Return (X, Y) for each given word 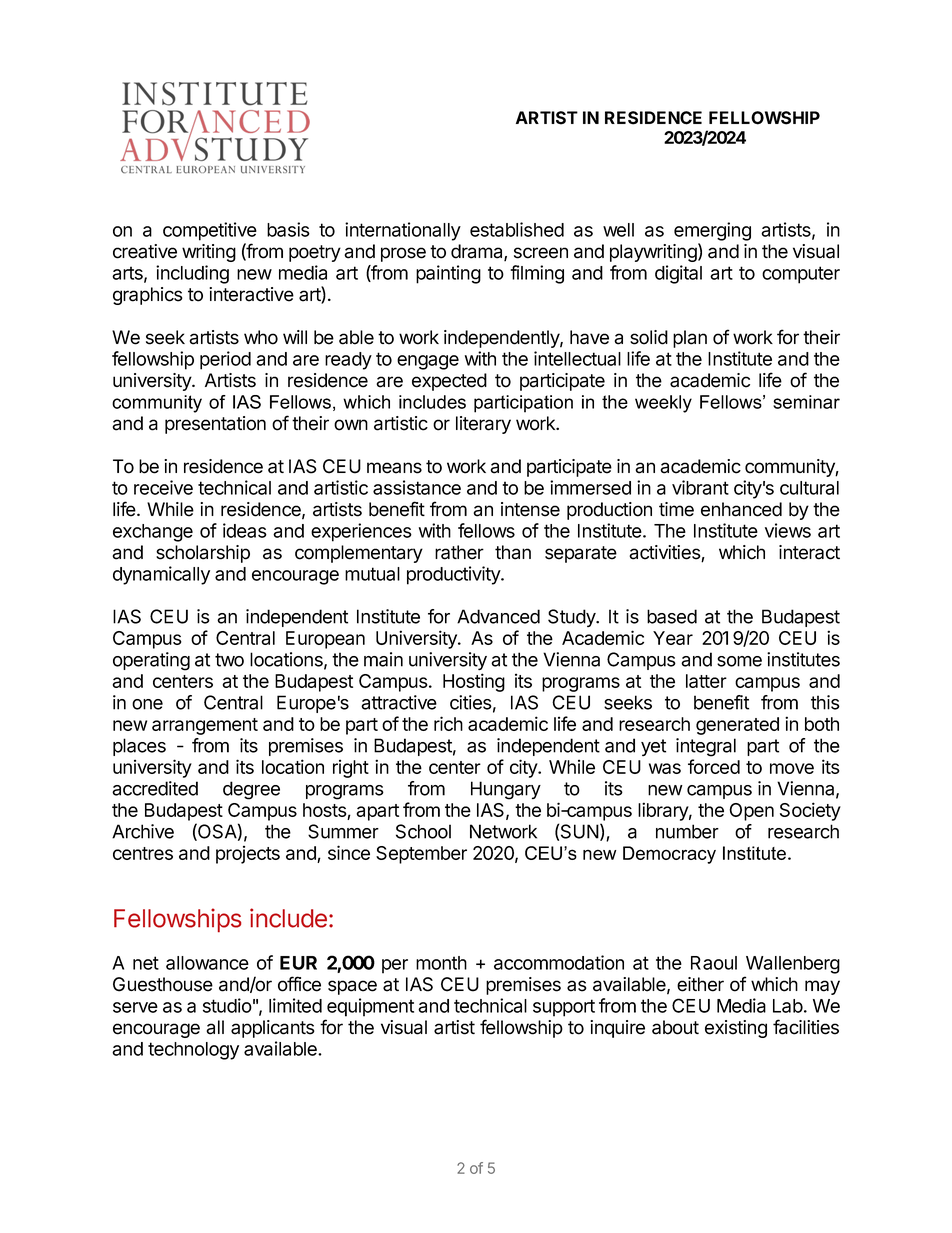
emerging (712, 231)
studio (227, 1005)
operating (151, 661)
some (739, 661)
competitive (210, 231)
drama (478, 252)
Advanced (498, 616)
